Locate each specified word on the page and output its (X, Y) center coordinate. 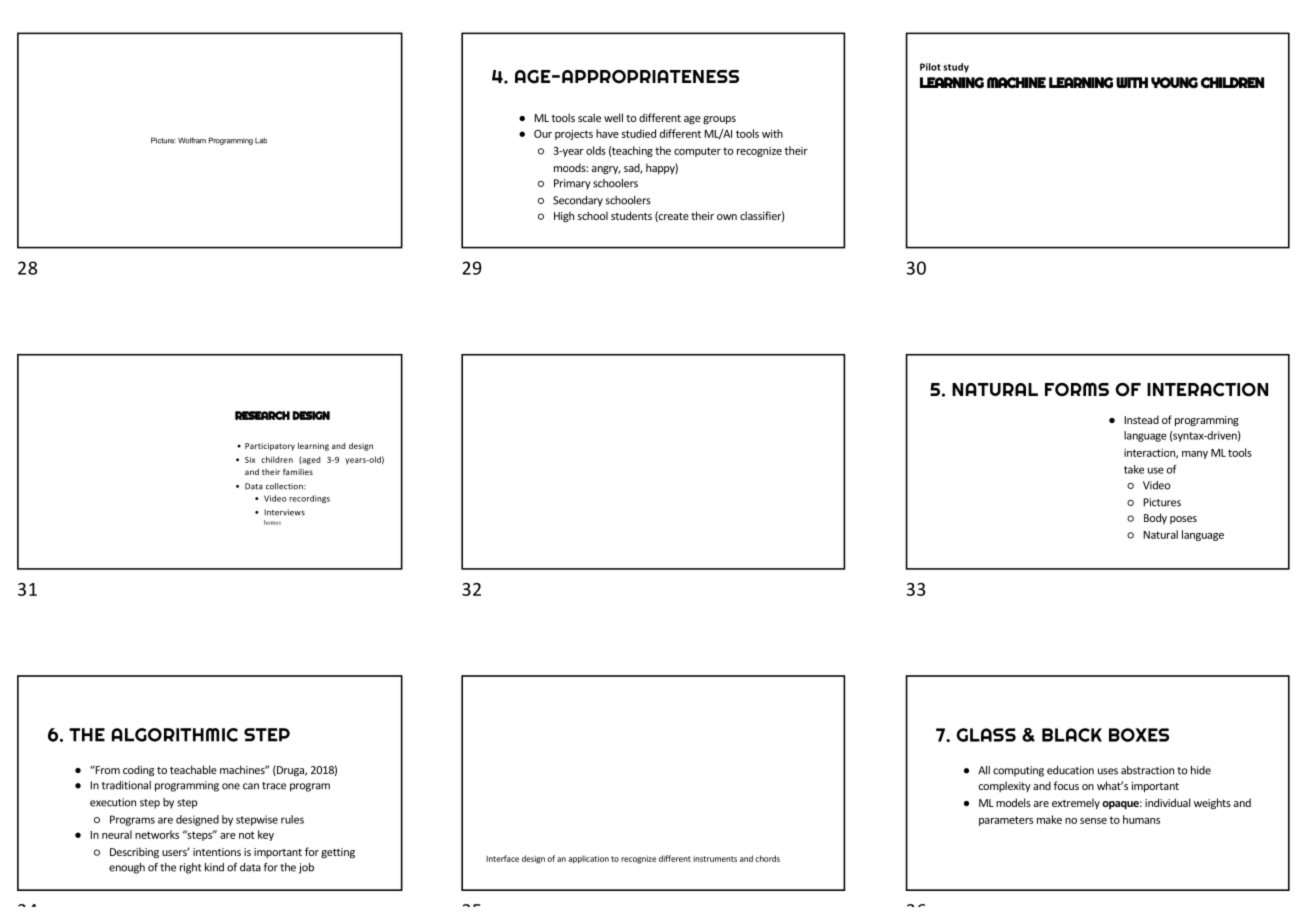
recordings (309, 499)
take (1134, 469)
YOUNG (1174, 82)
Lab (261, 141)
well (613, 117)
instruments (715, 859)
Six (250, 460)
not (246, 835)
